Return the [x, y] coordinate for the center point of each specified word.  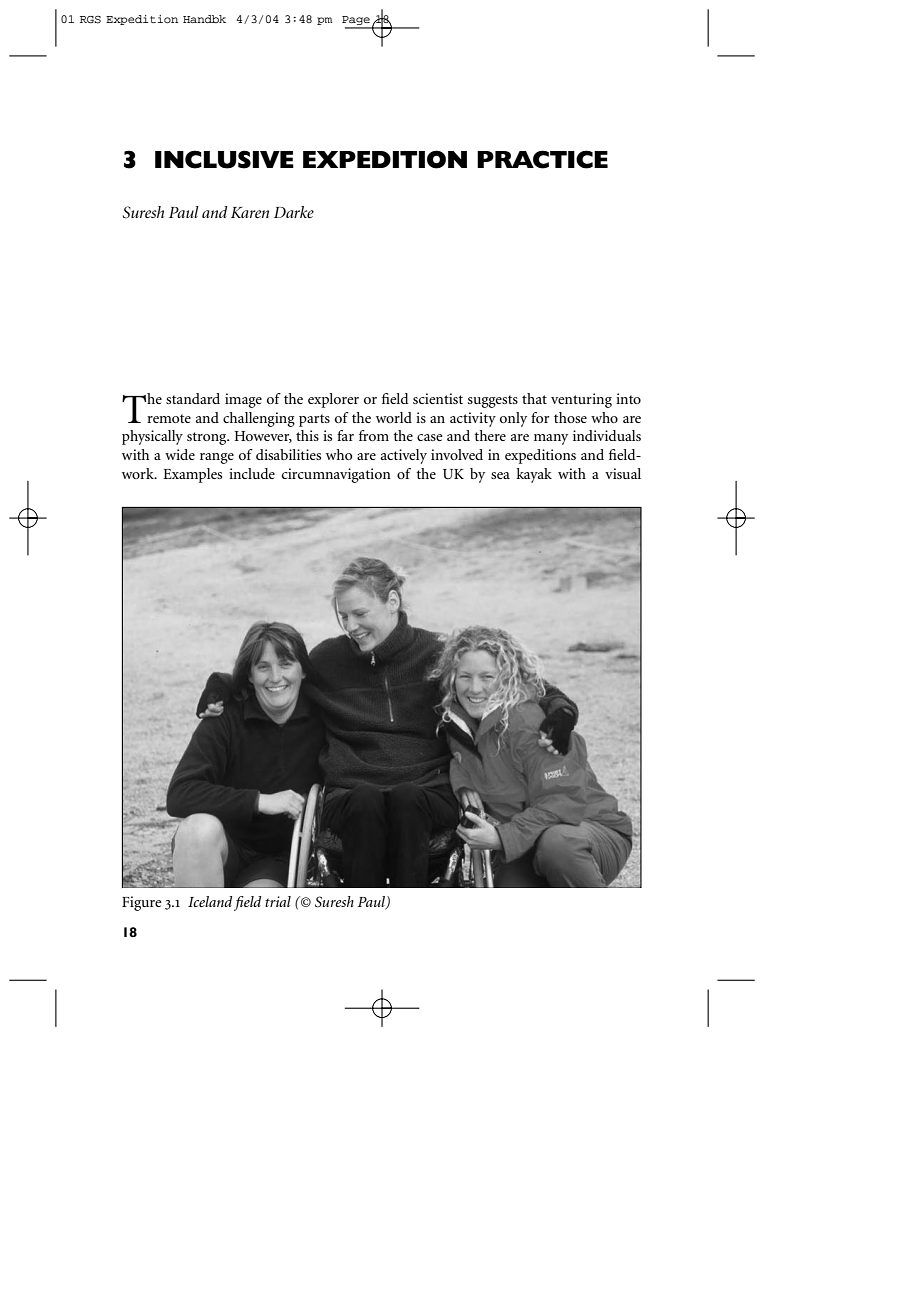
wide [180, 454]
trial [278, 901]
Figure [141, 903]
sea [500, 475]
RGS [90, 20]
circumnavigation [336, 475]
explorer [333, 400]
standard [193, 398]
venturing [581, 400]
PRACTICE [542, 159]
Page [357, 22]
